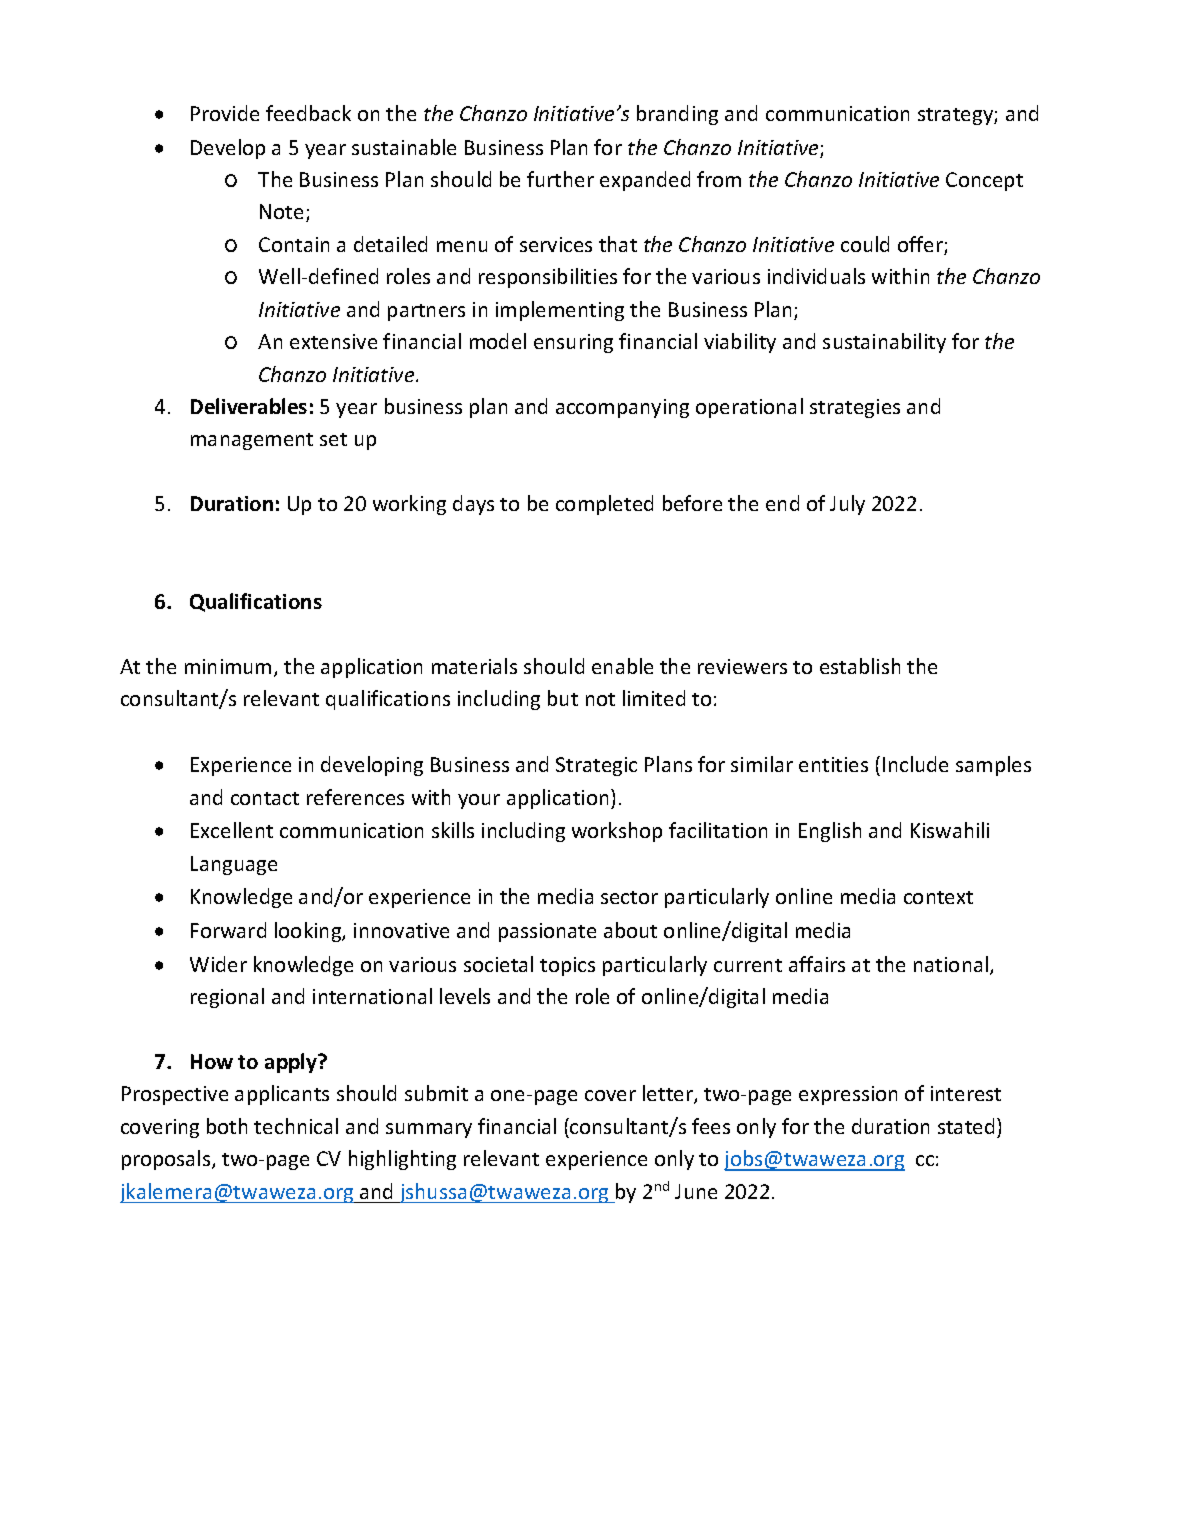  What do you see at coordinates (622, 666) in the screenshot?
I see `enable` at bounding box center [622, 666].
